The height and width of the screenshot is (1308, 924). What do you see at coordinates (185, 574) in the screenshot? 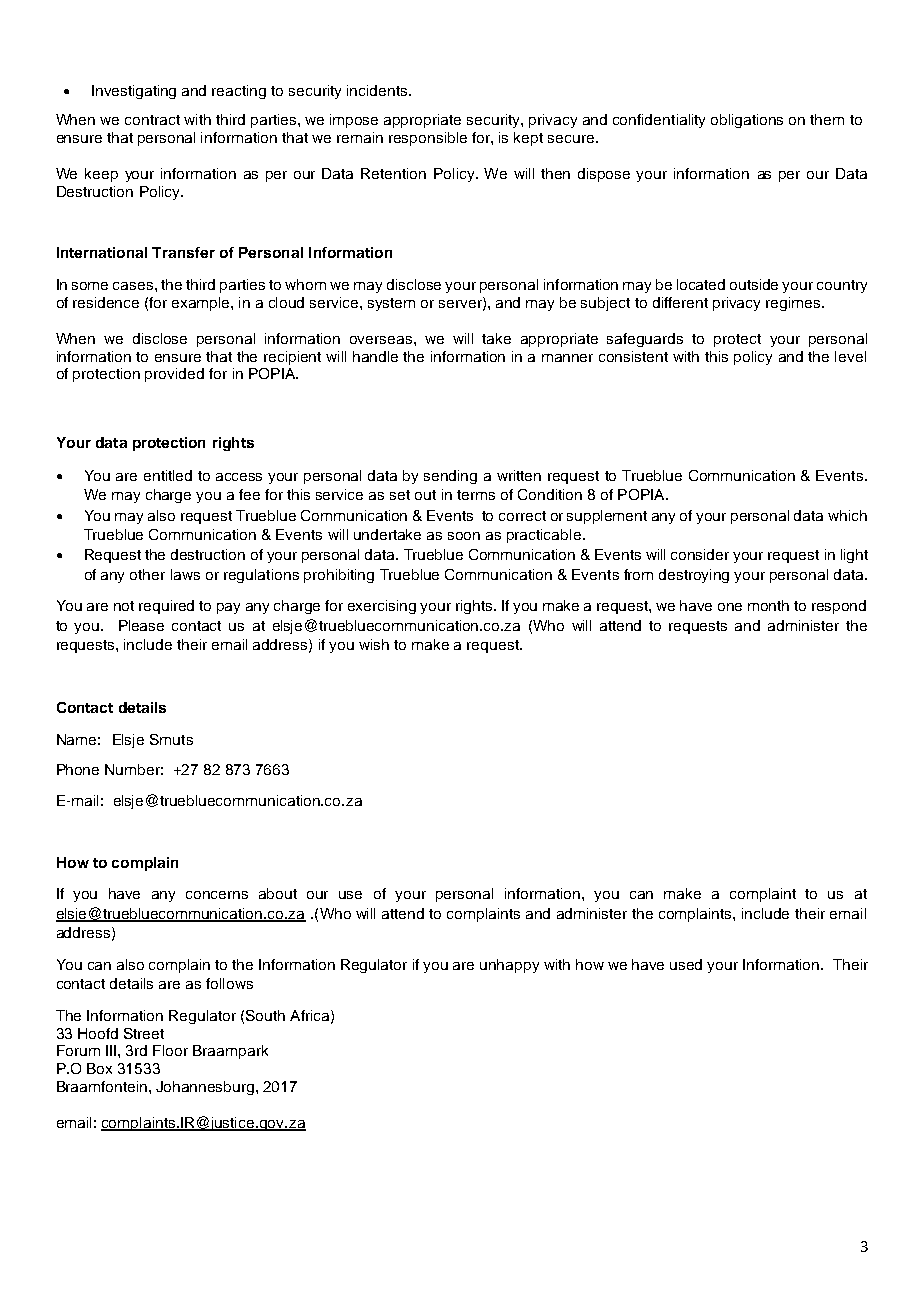
I see `laws` at bounding box center [185, 574].
